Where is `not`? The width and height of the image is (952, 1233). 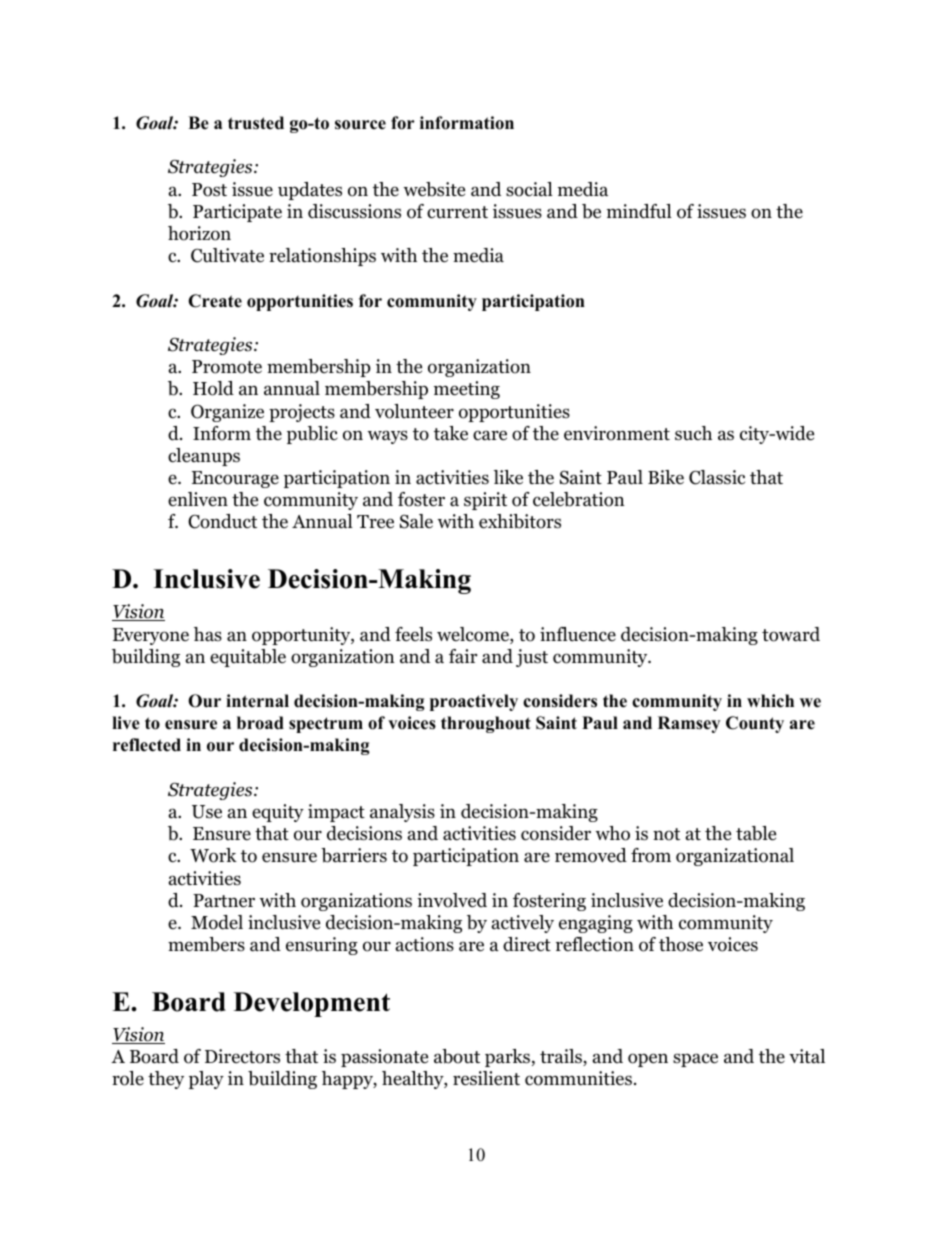 not is located at coordinates (666, 834).
